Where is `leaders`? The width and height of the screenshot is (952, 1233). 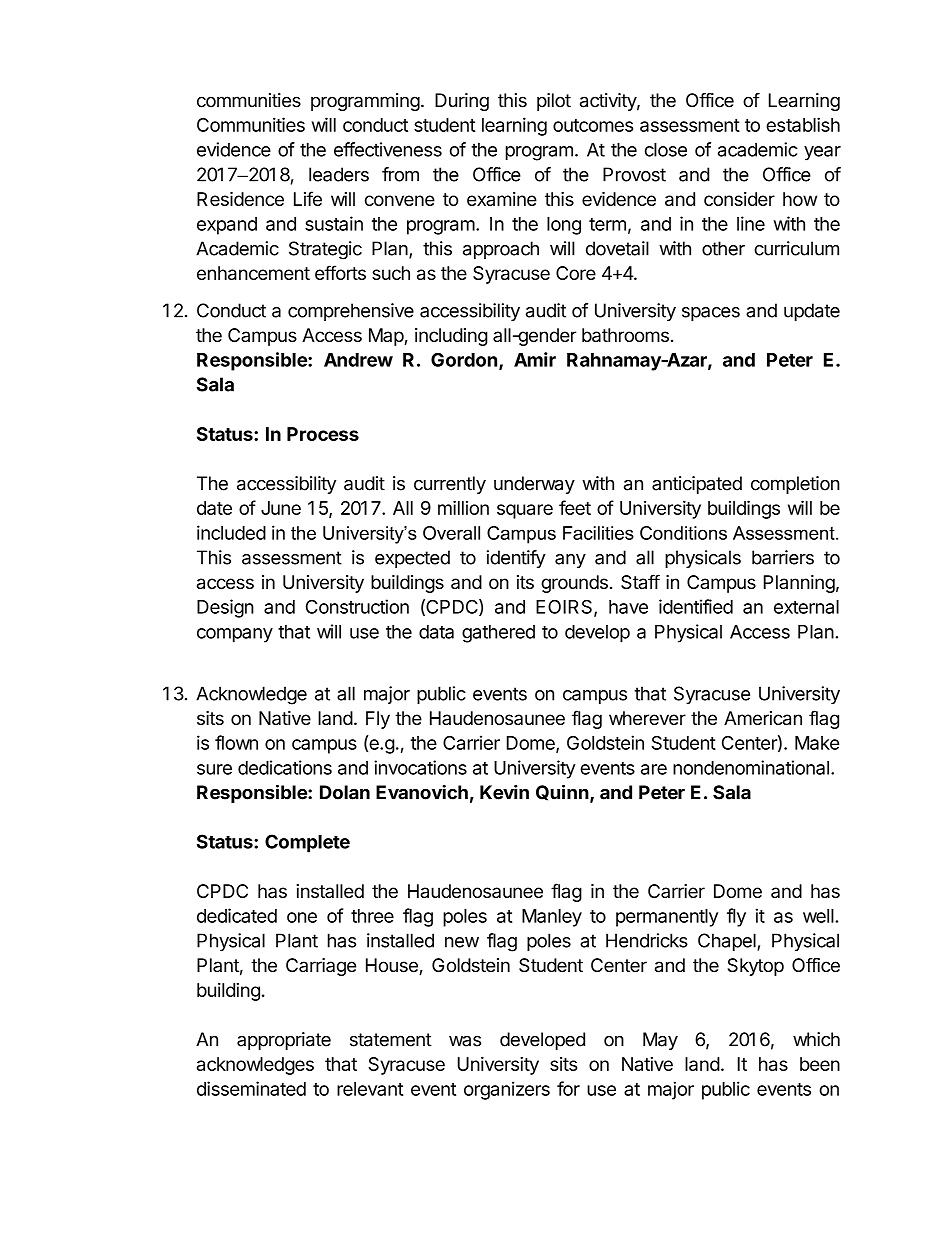 leaders is located at coordinates (339, 174).
